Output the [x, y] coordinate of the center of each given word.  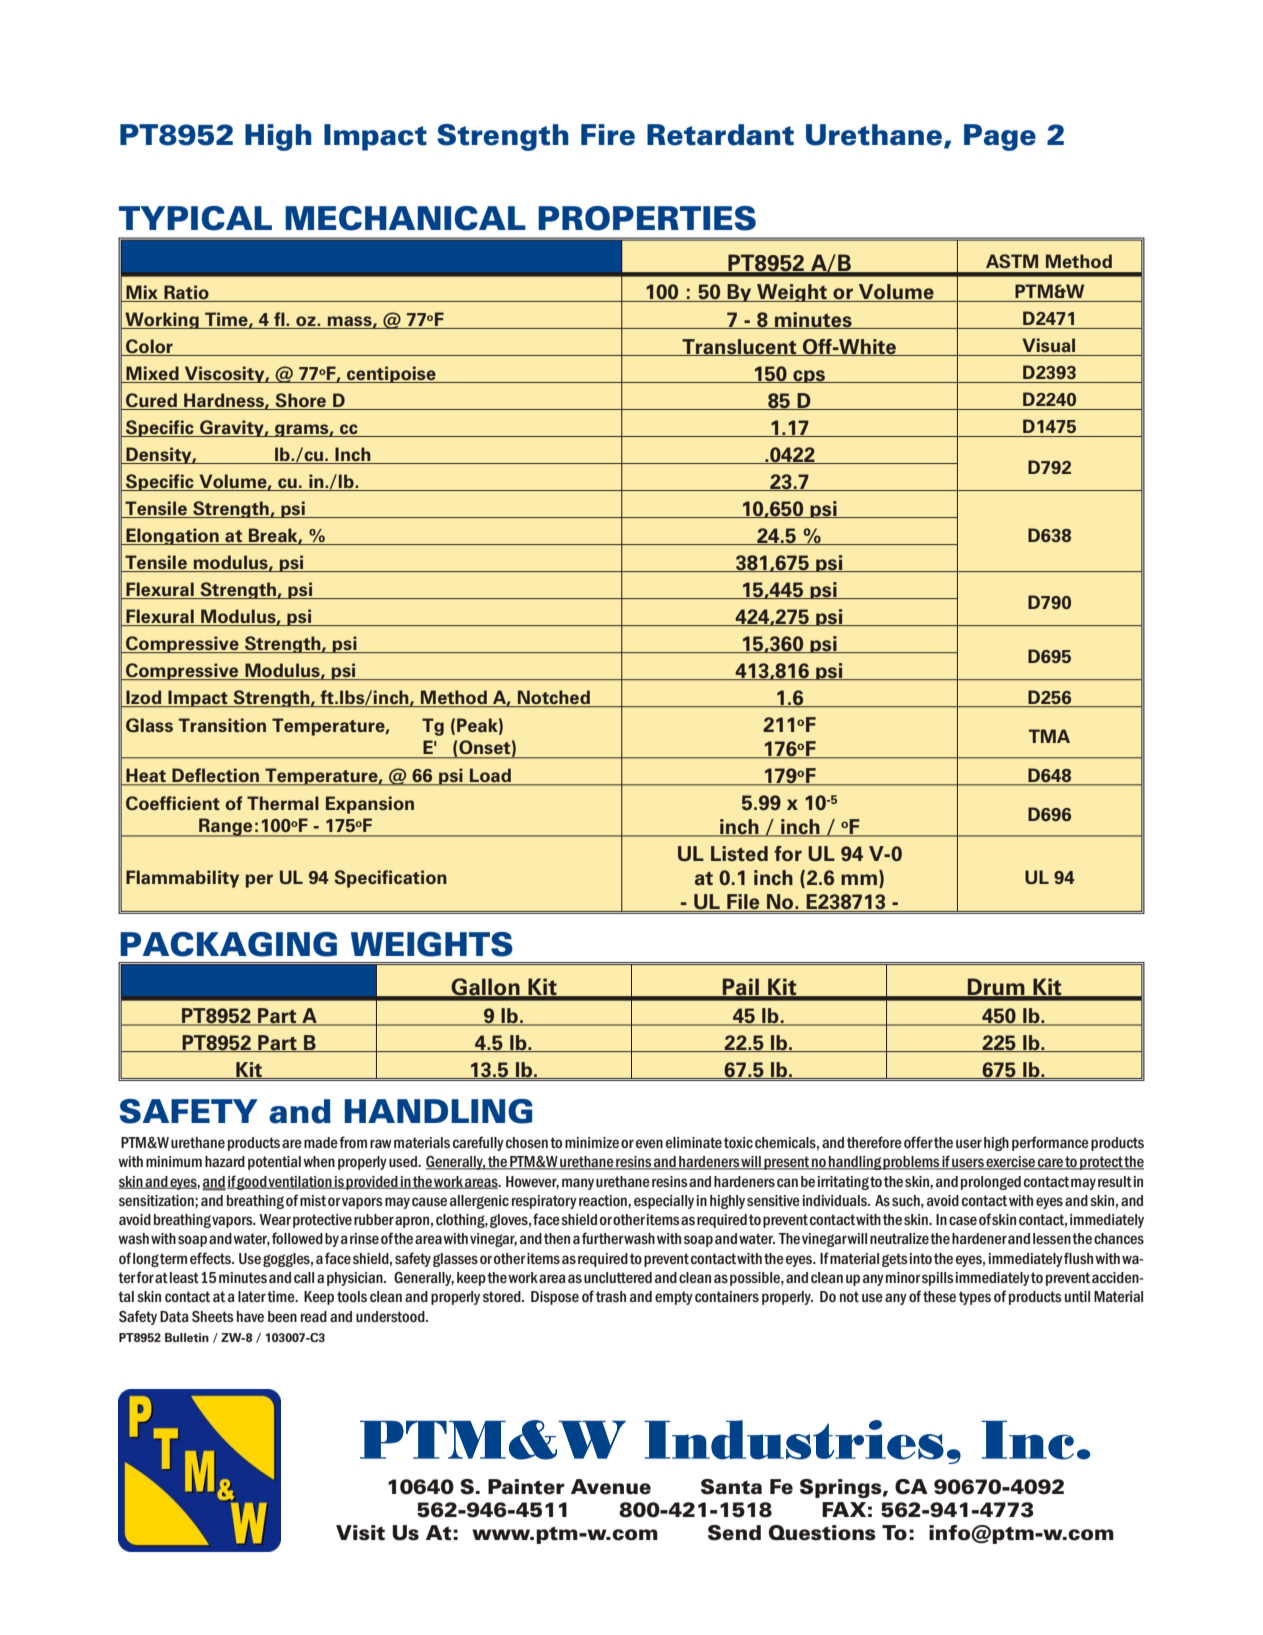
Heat [146, 776]
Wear [275, 1219]
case [963, 1220]
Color [149, 346]
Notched [554, 698]
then [557, 1238]
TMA [1049, 736]
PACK [169, 944]
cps [809, 376]
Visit [360, 1533]
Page [1000, 137]
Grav [220, 428]
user [969, 1143]
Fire [608, 135]
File [743, 903]
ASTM [1012, 261]
